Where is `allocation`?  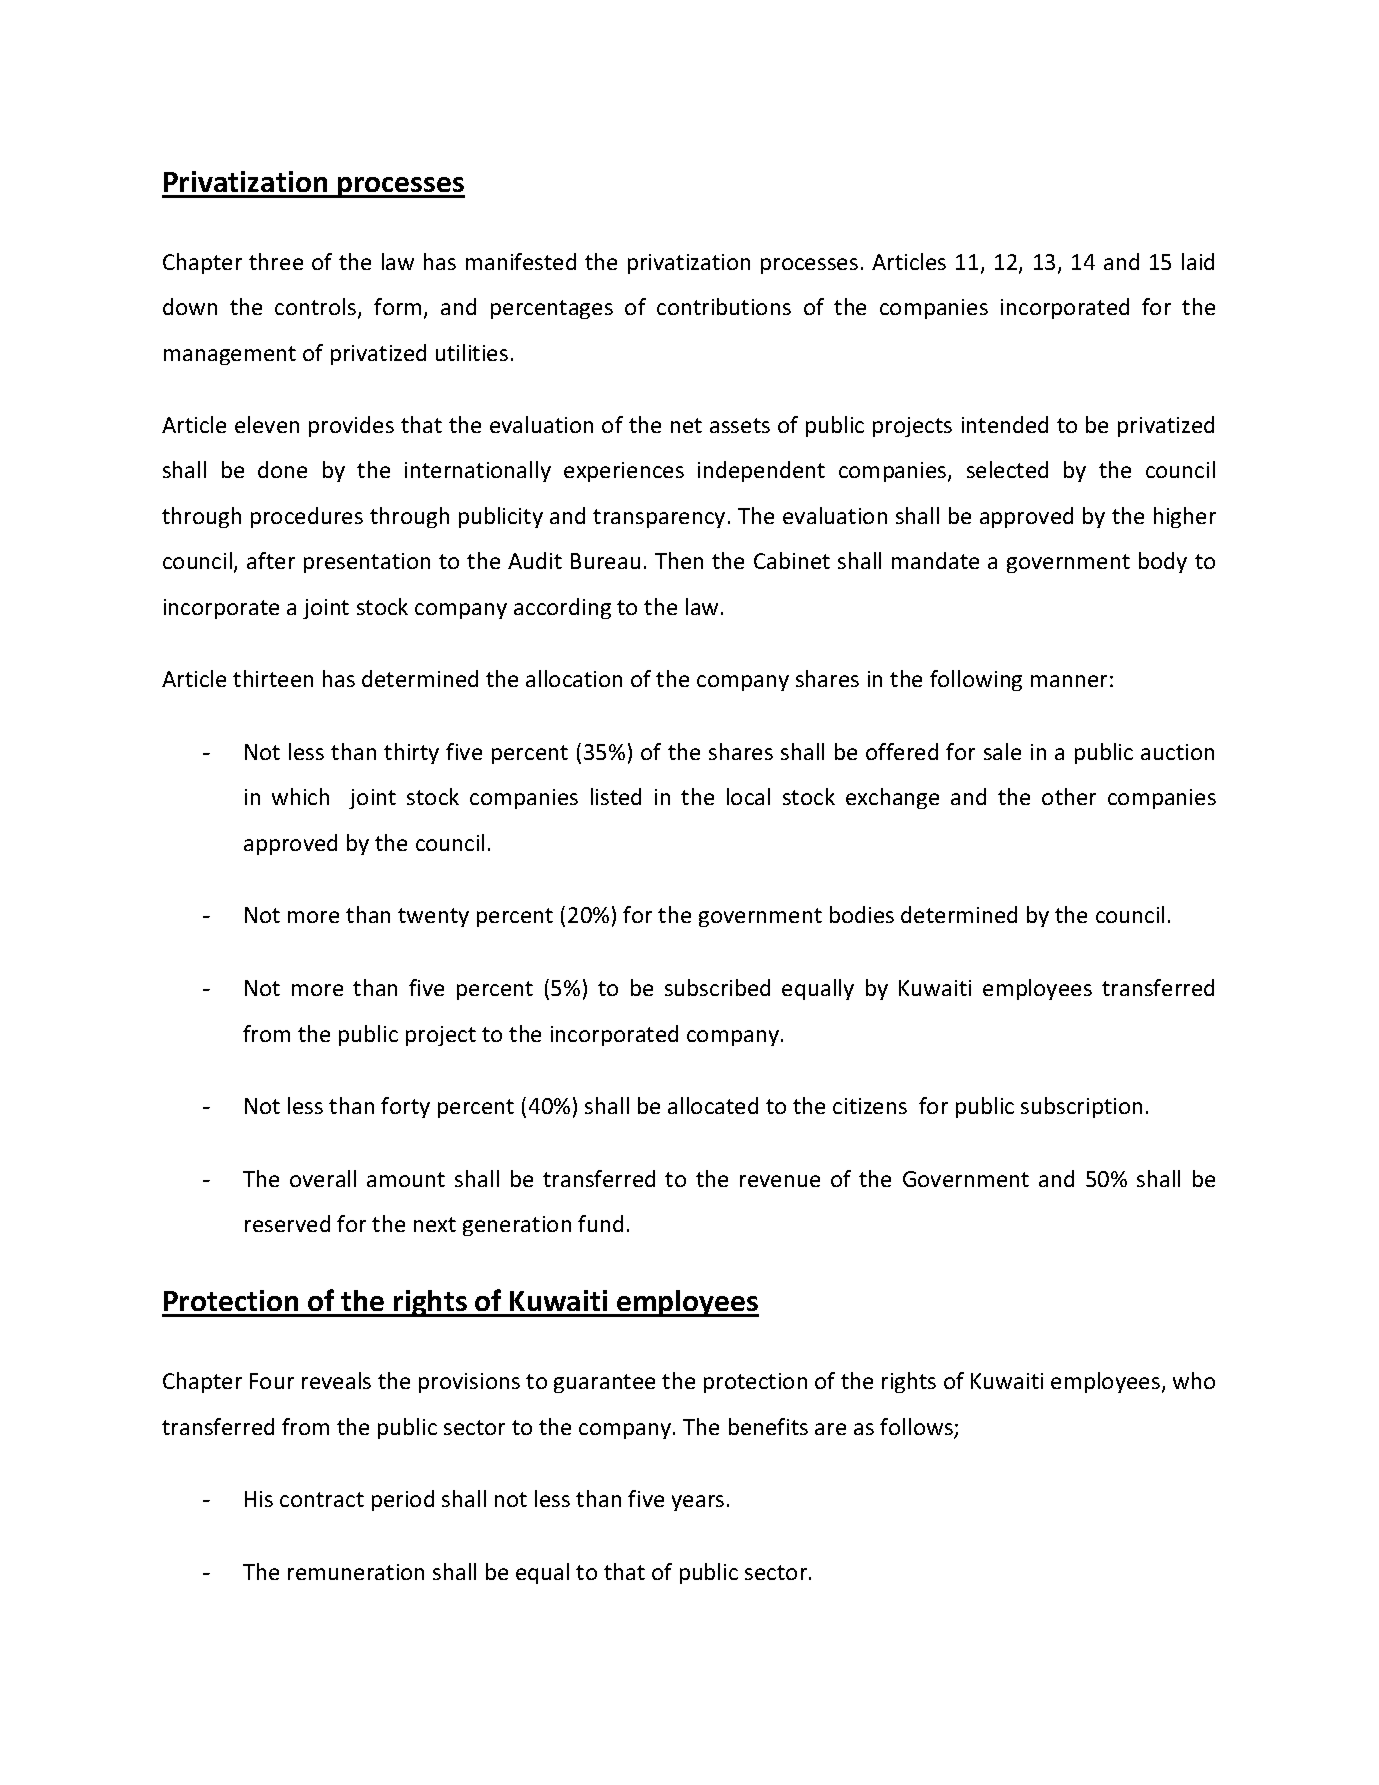
allocation is located at coordinates (574, 678).
